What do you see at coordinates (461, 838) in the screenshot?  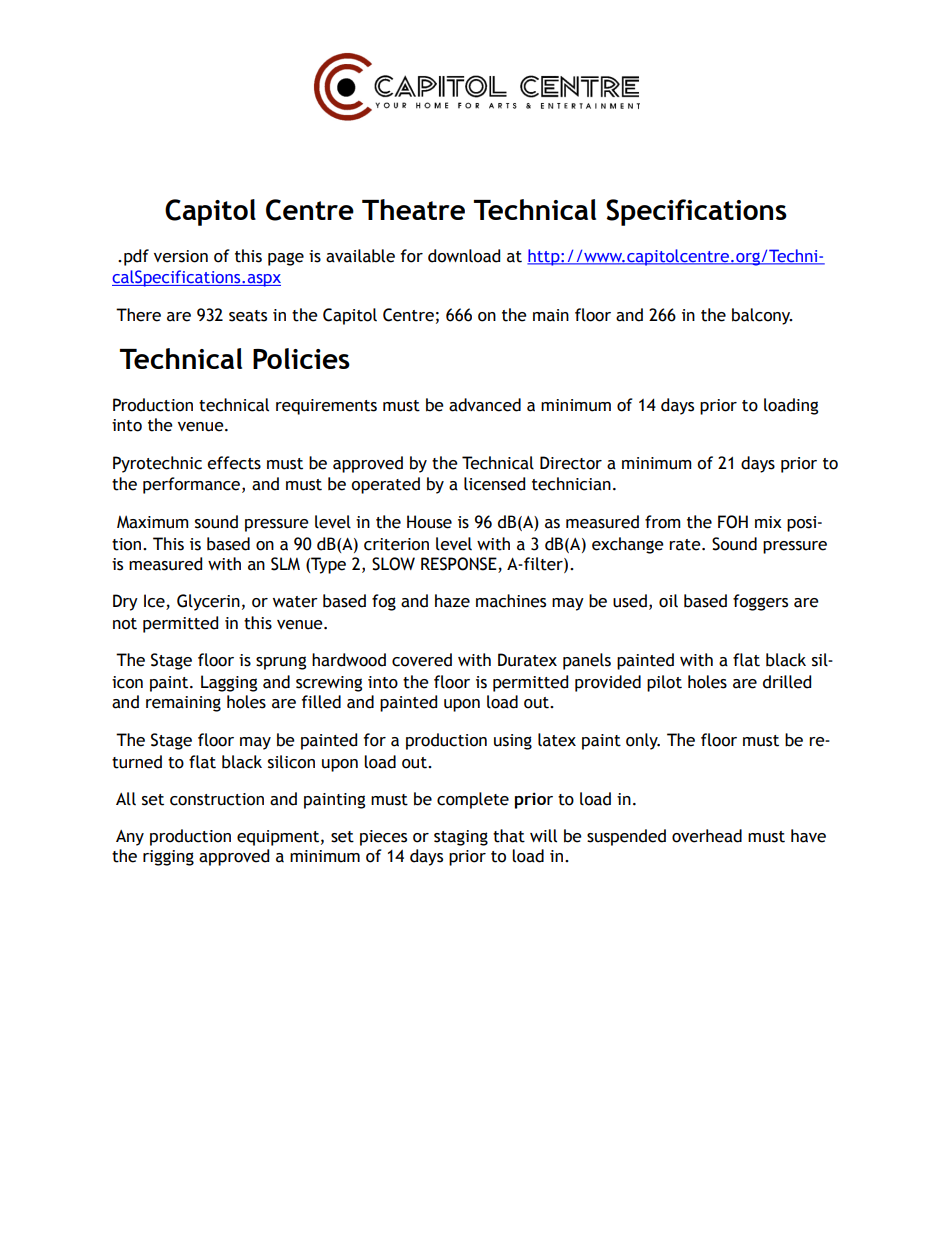 I see `staging` at bounding box center [461, 838].
